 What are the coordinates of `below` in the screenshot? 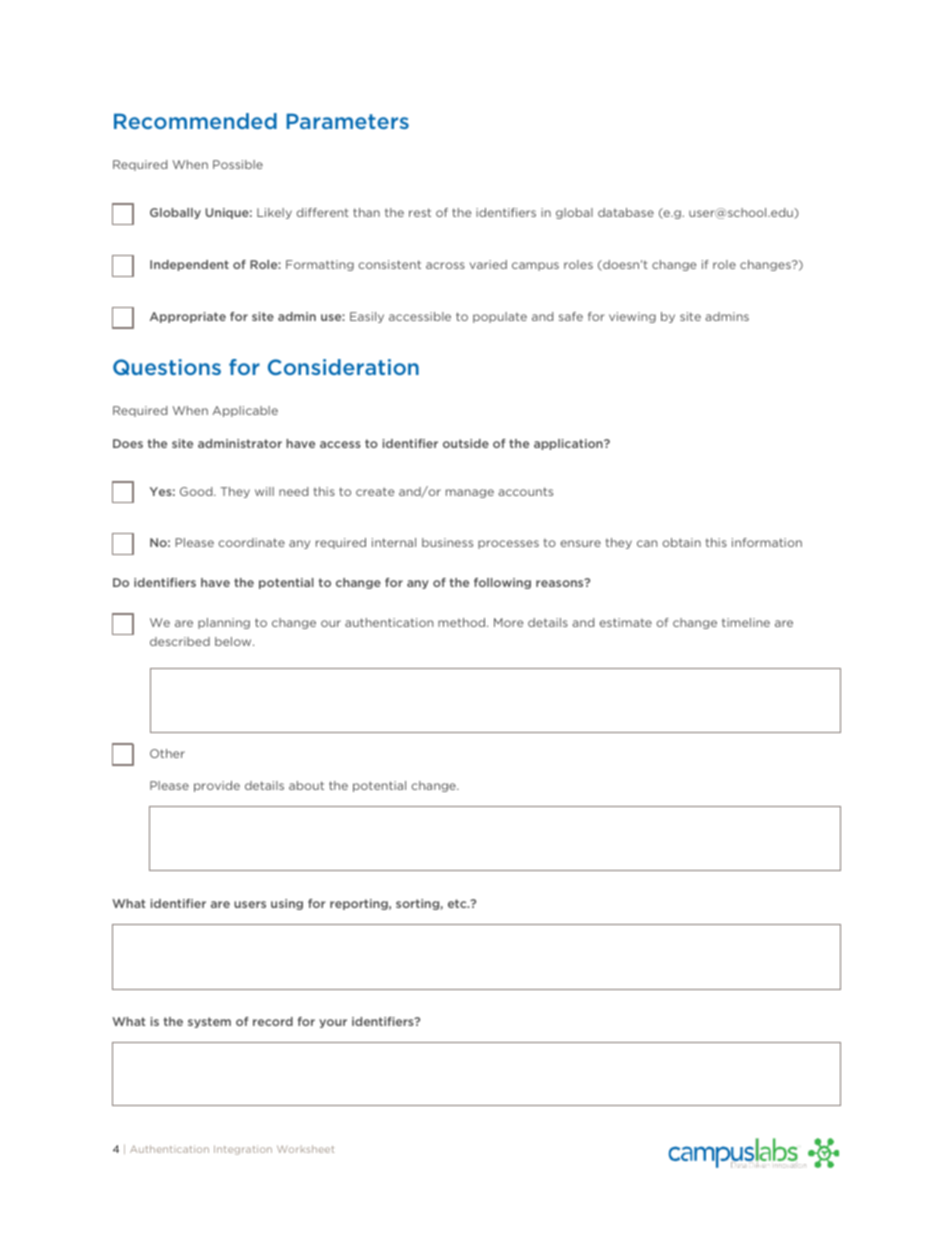 It's located at (234, 641).
